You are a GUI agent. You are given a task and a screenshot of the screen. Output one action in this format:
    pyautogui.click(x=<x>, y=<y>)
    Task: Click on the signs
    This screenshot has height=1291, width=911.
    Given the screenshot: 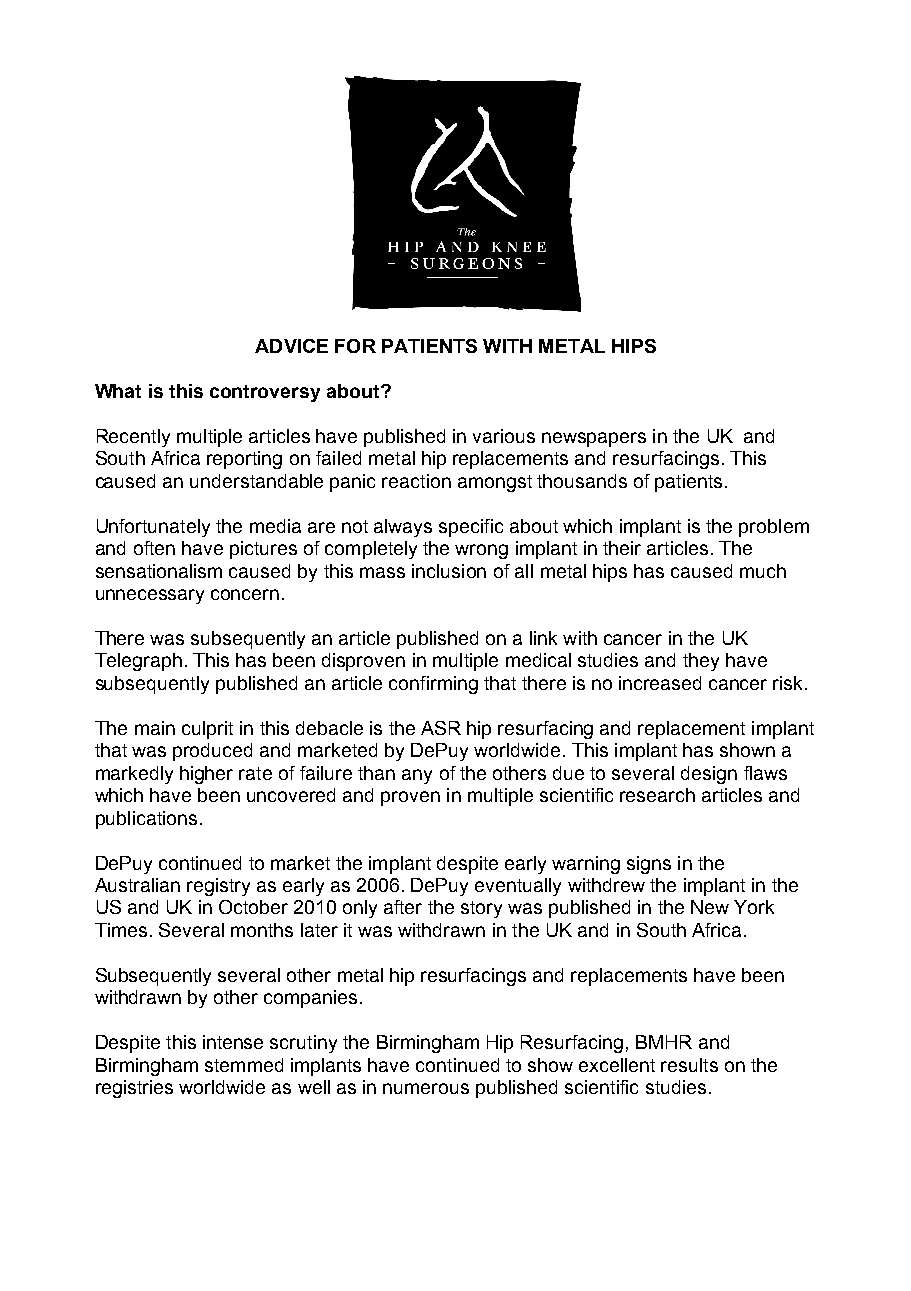 What is the action you would take?
    pyautogui.click(x=649, y=865)
